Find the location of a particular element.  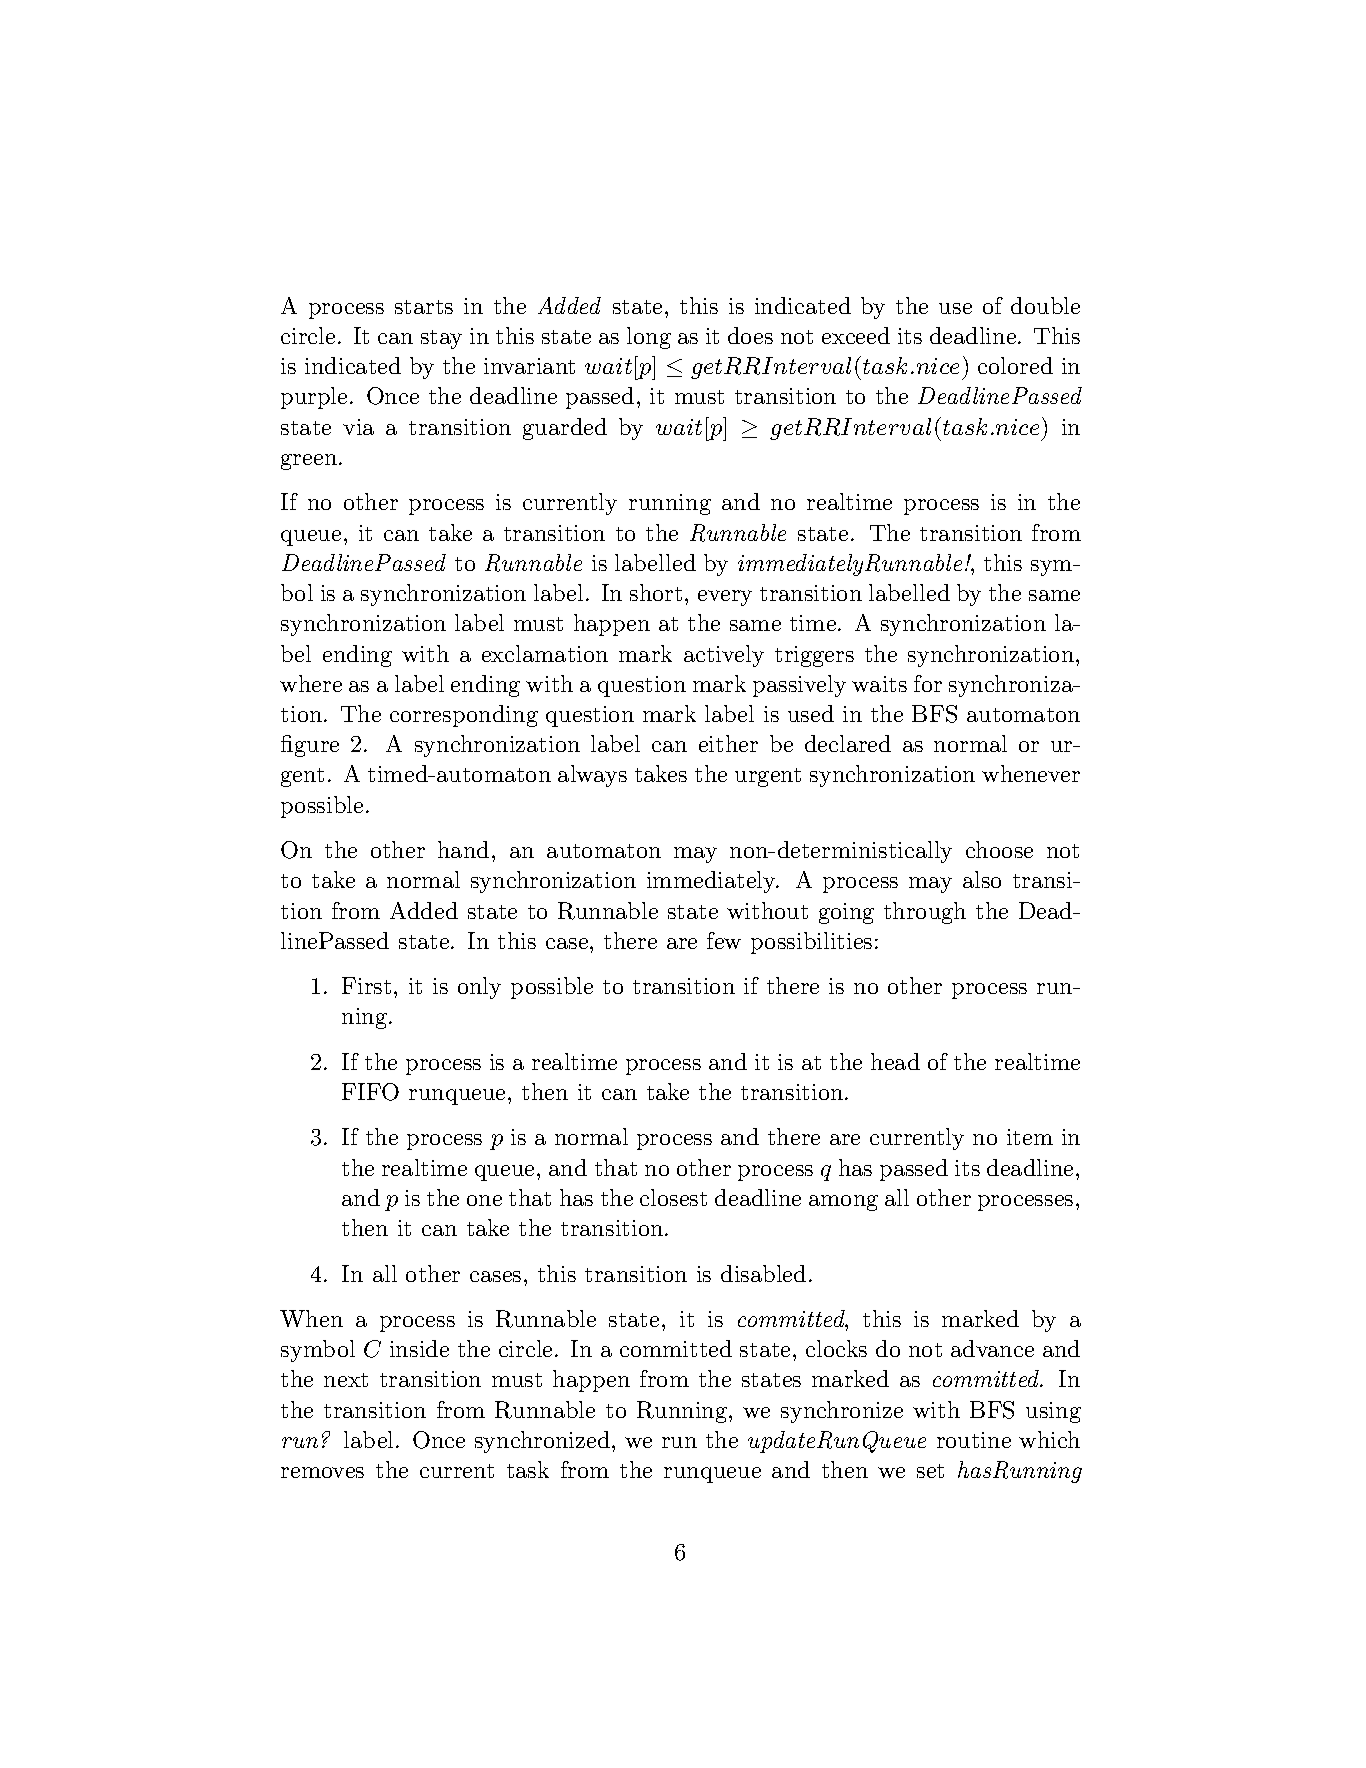

also is located at coordinates (982, 879).
